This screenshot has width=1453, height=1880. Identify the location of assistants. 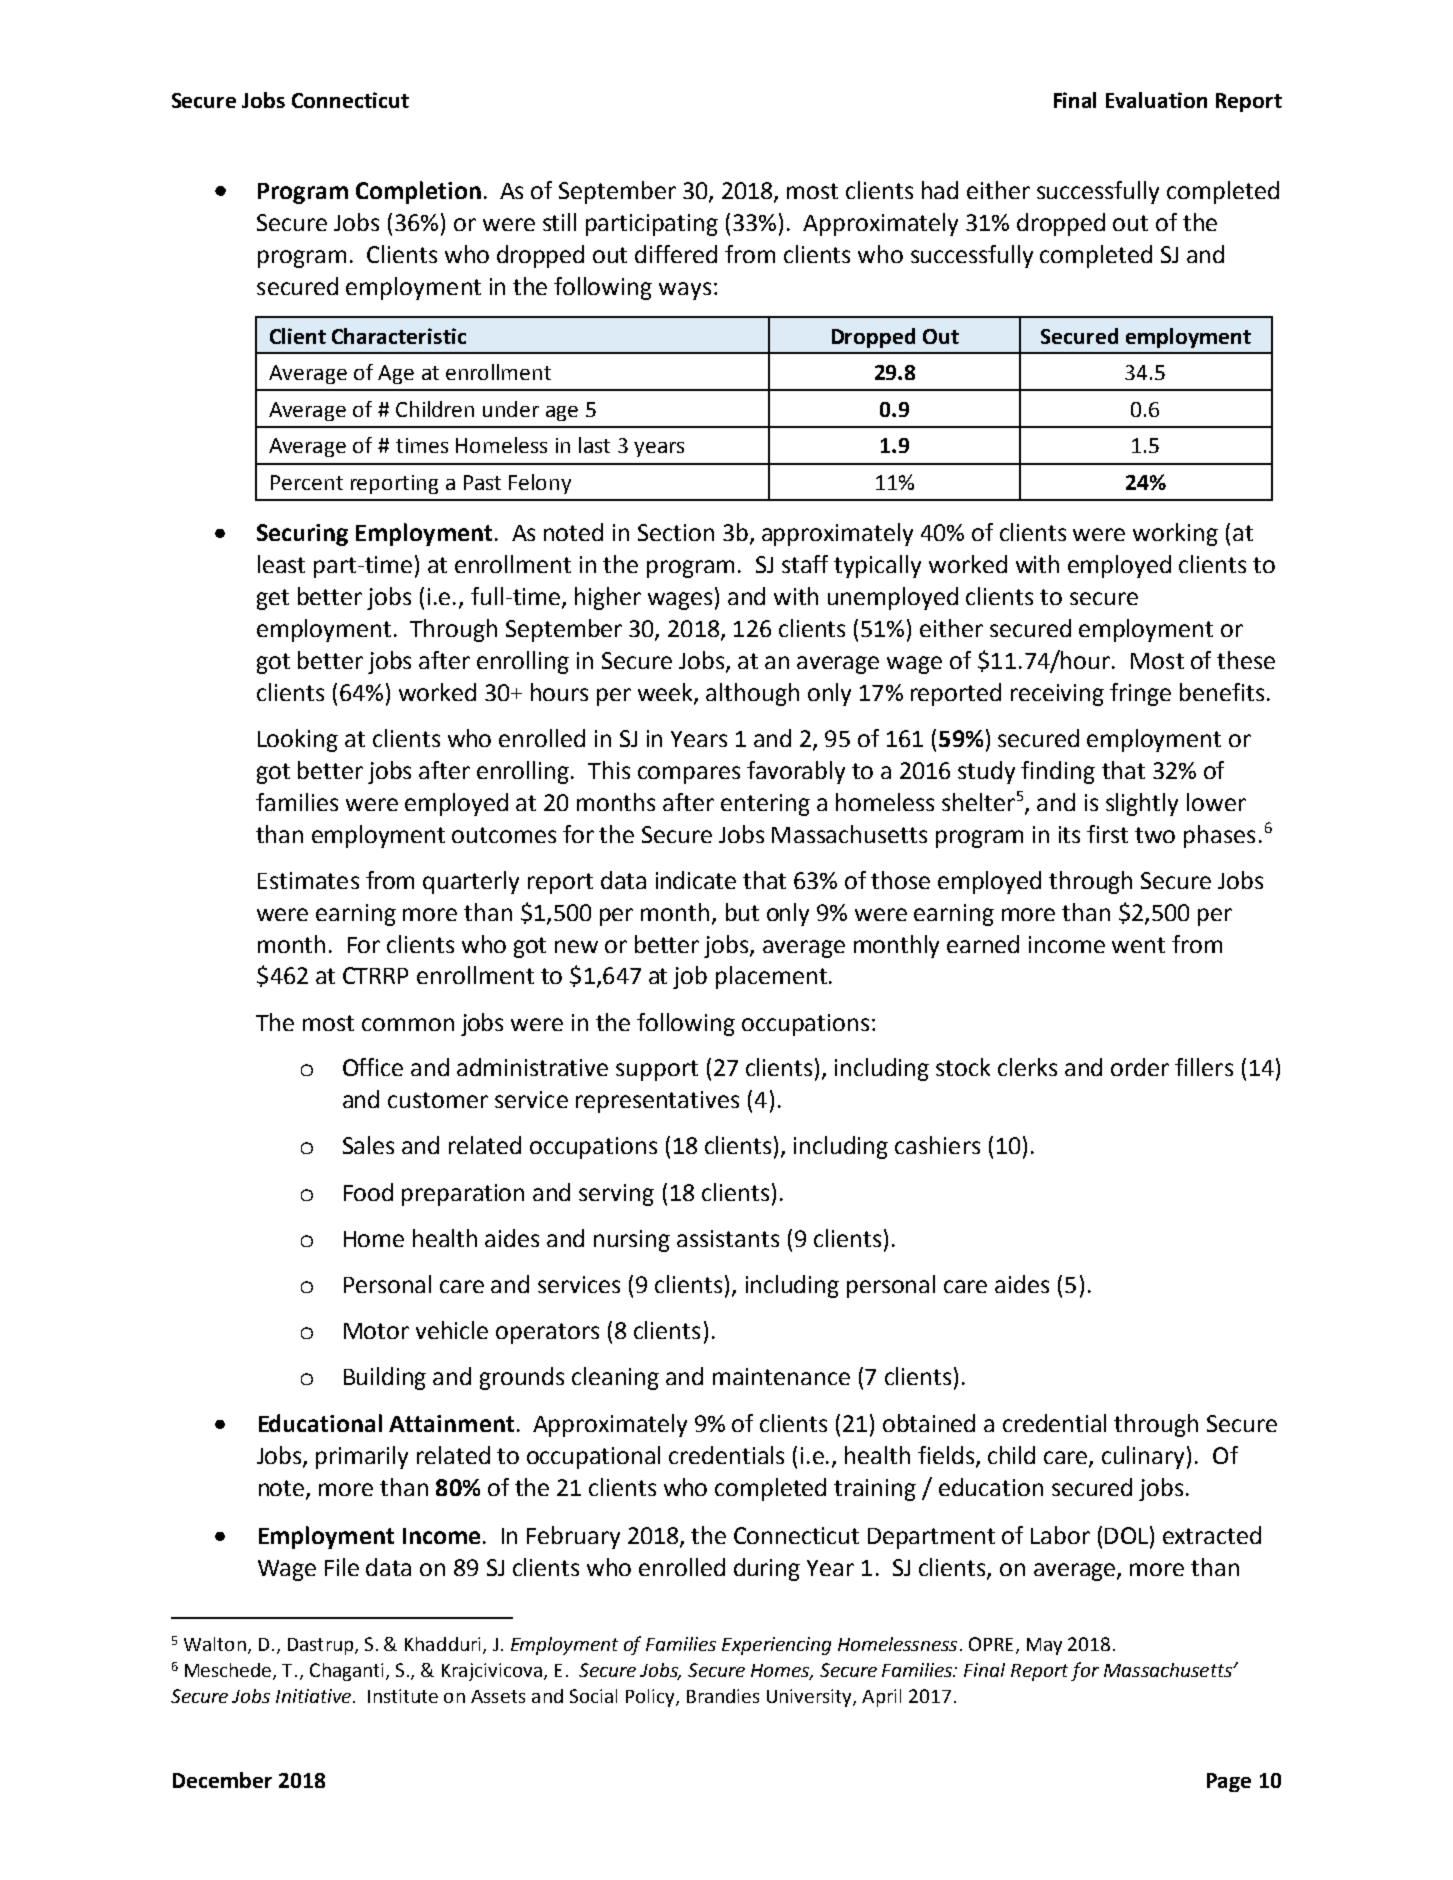
(728, 1238).
